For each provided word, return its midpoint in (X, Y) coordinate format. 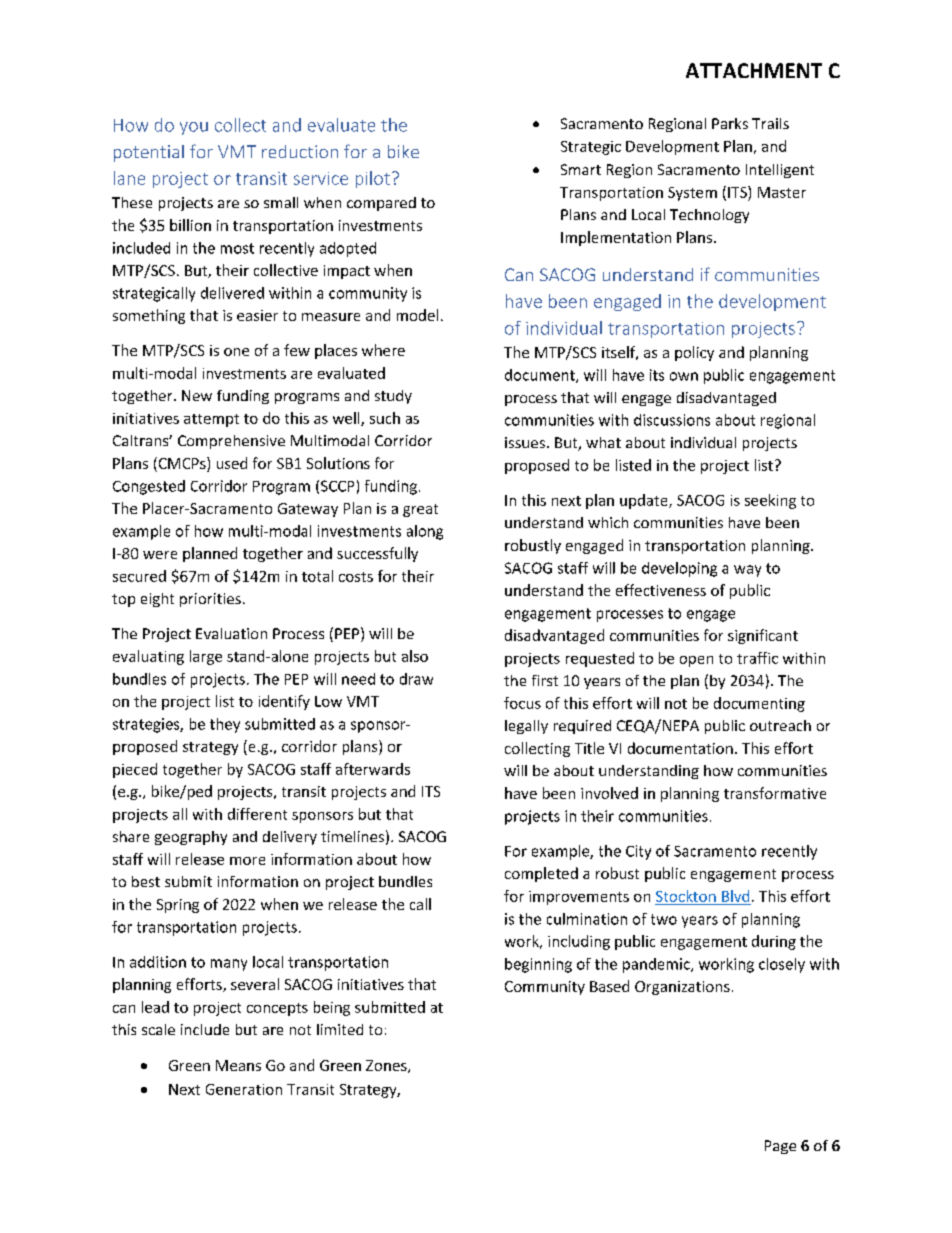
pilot (373, 179)
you (194, 128)
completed (541, 874)
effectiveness (661, 590)
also (415, 656)
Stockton (686, 896)
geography (191, 838)
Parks (730, 123)
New (197, 395)
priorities (210, 600)
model (417, 315)
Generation (244, 1089)
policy (694, 353)
